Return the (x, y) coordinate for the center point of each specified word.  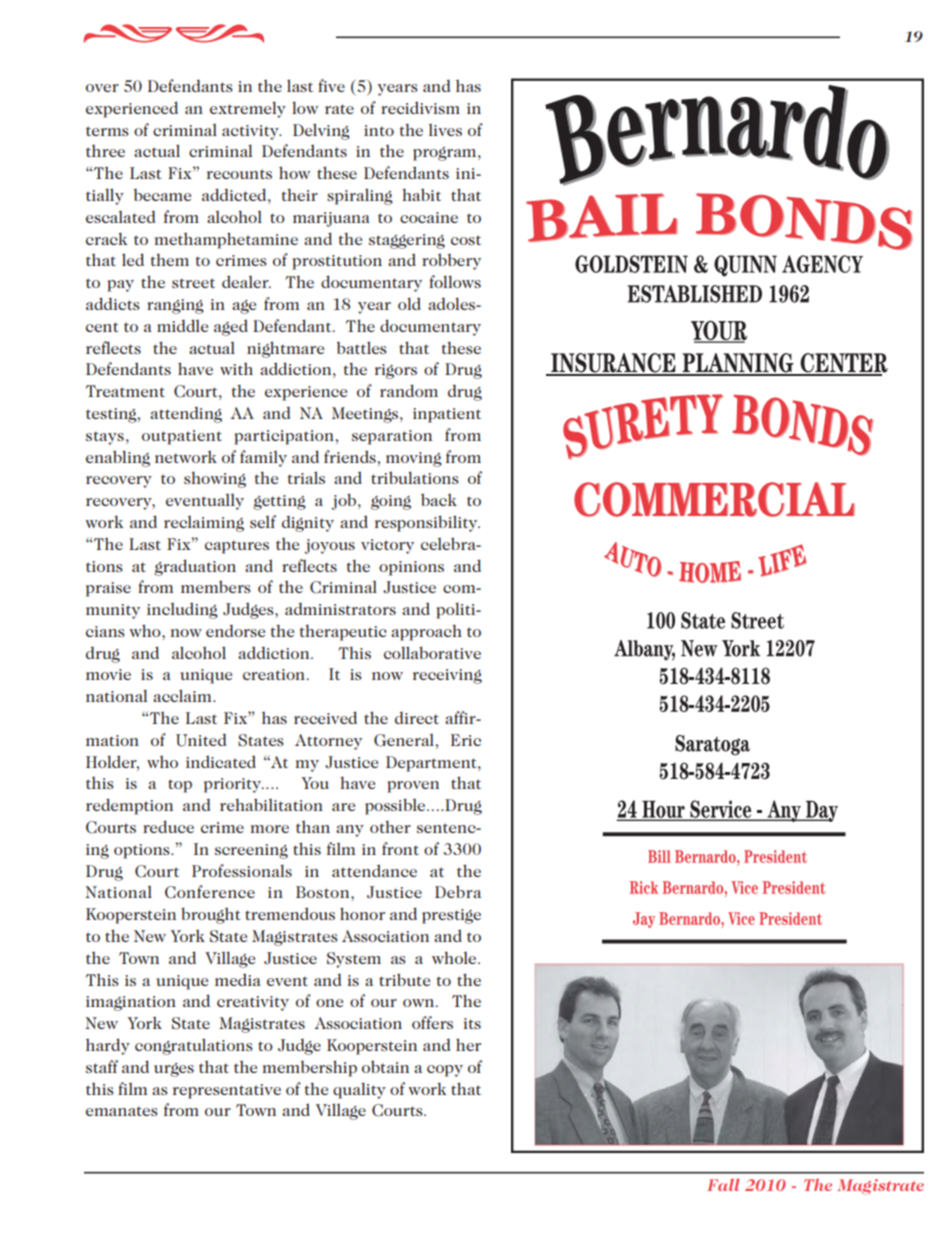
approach (426, 632)
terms (107, 131)
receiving (447, 676)
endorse (235, 630)
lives (445, 130)
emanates (122, 1111)
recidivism (420, 107)
